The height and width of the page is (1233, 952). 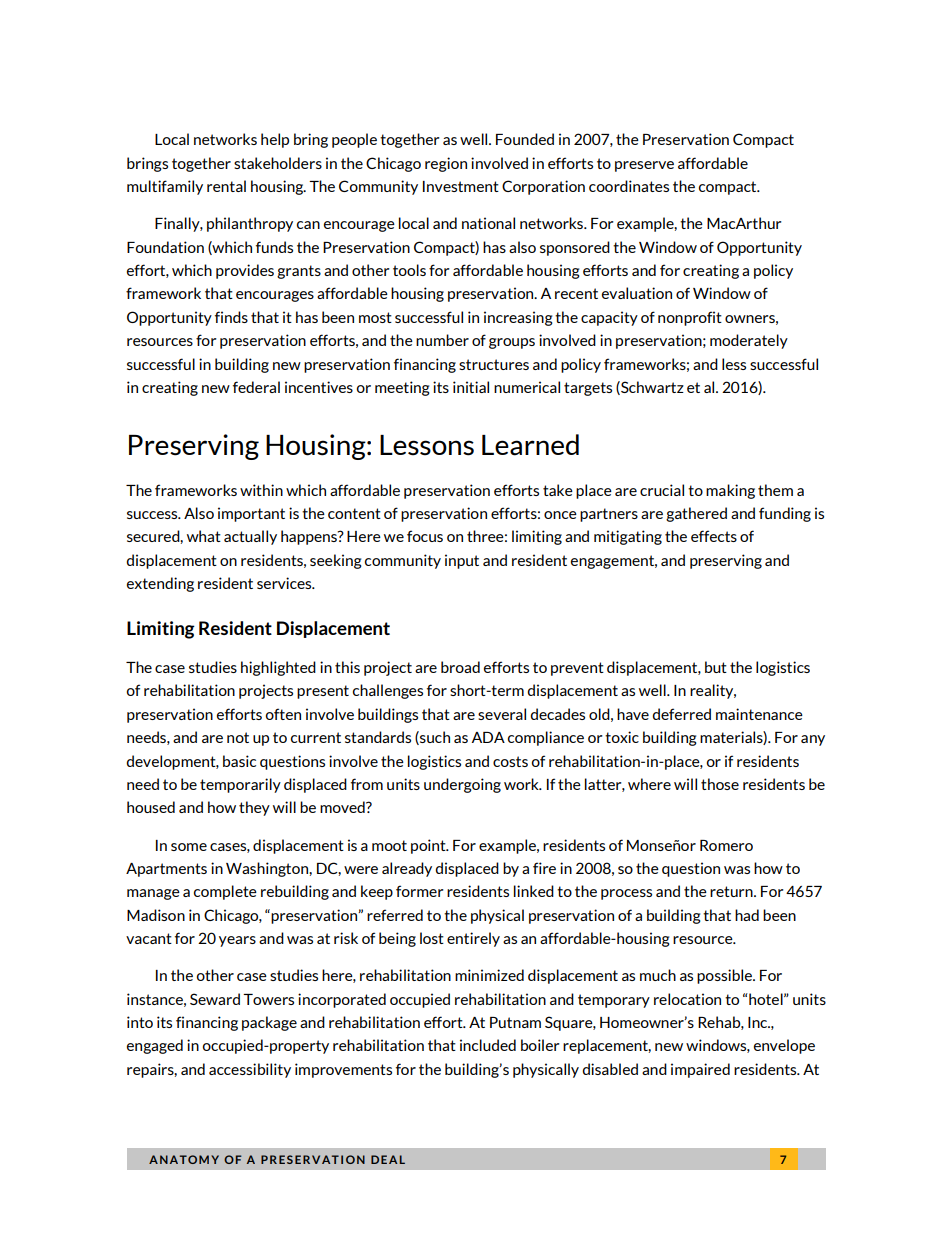 What do you see at coordinates (732, 891) in the page?
I see `return` at bounding box center [732, 891].
